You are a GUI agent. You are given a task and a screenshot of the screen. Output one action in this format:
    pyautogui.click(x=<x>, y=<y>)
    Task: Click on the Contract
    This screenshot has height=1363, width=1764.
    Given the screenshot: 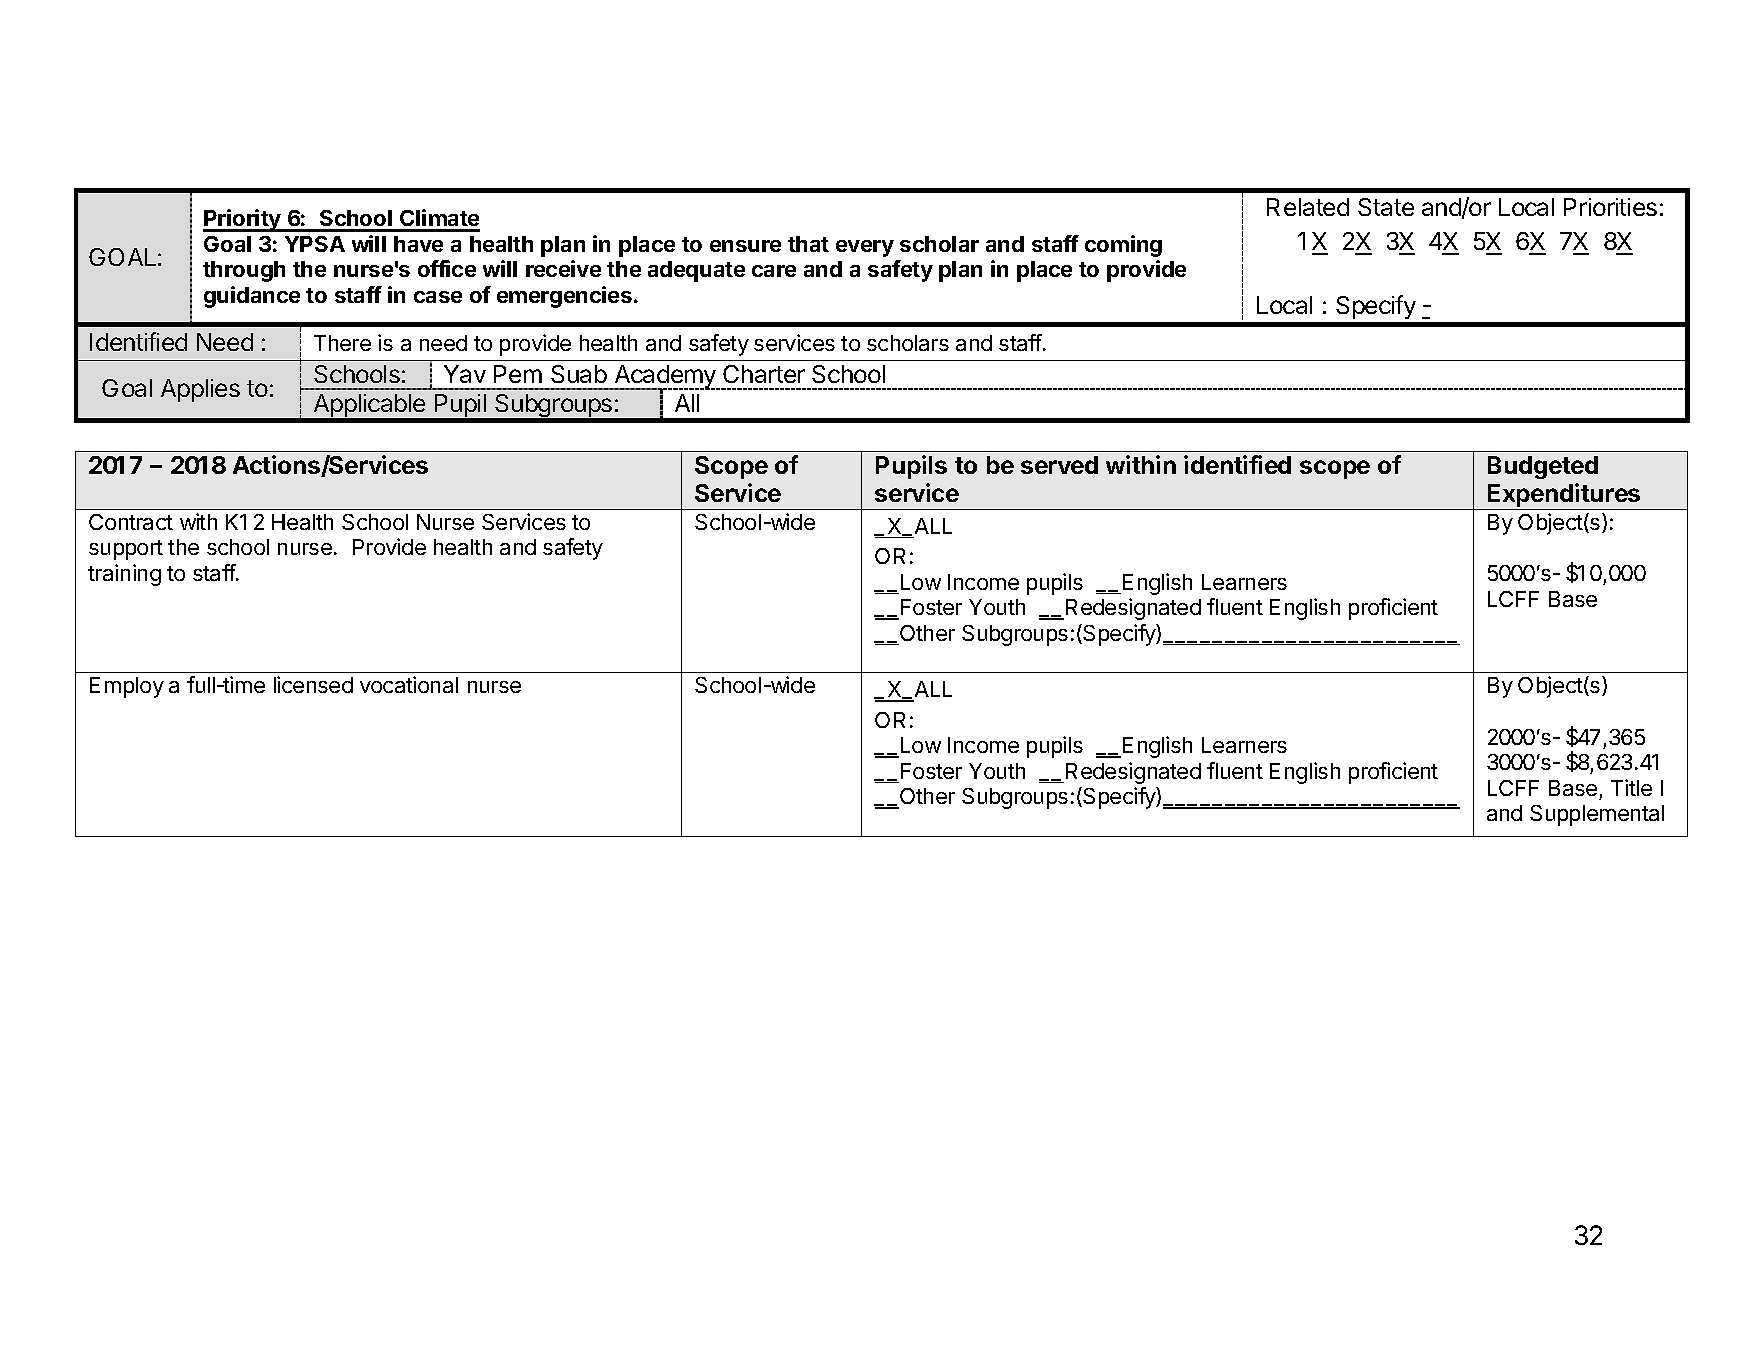 What is the action you would take?
    pyautogui.click(x=131, y=522)
